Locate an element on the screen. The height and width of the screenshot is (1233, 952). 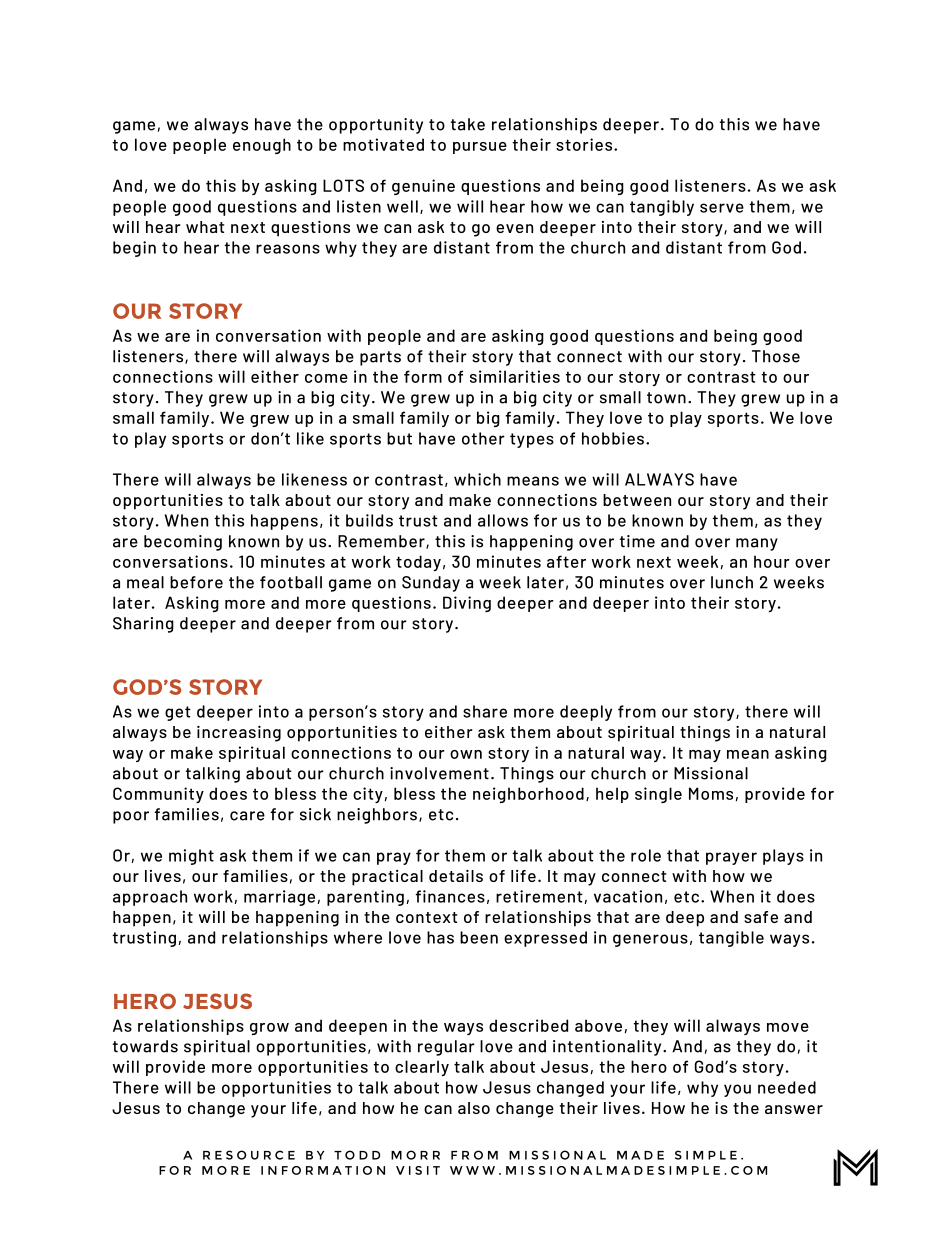
RESOURCE is located at coordinates (249, 1155).
